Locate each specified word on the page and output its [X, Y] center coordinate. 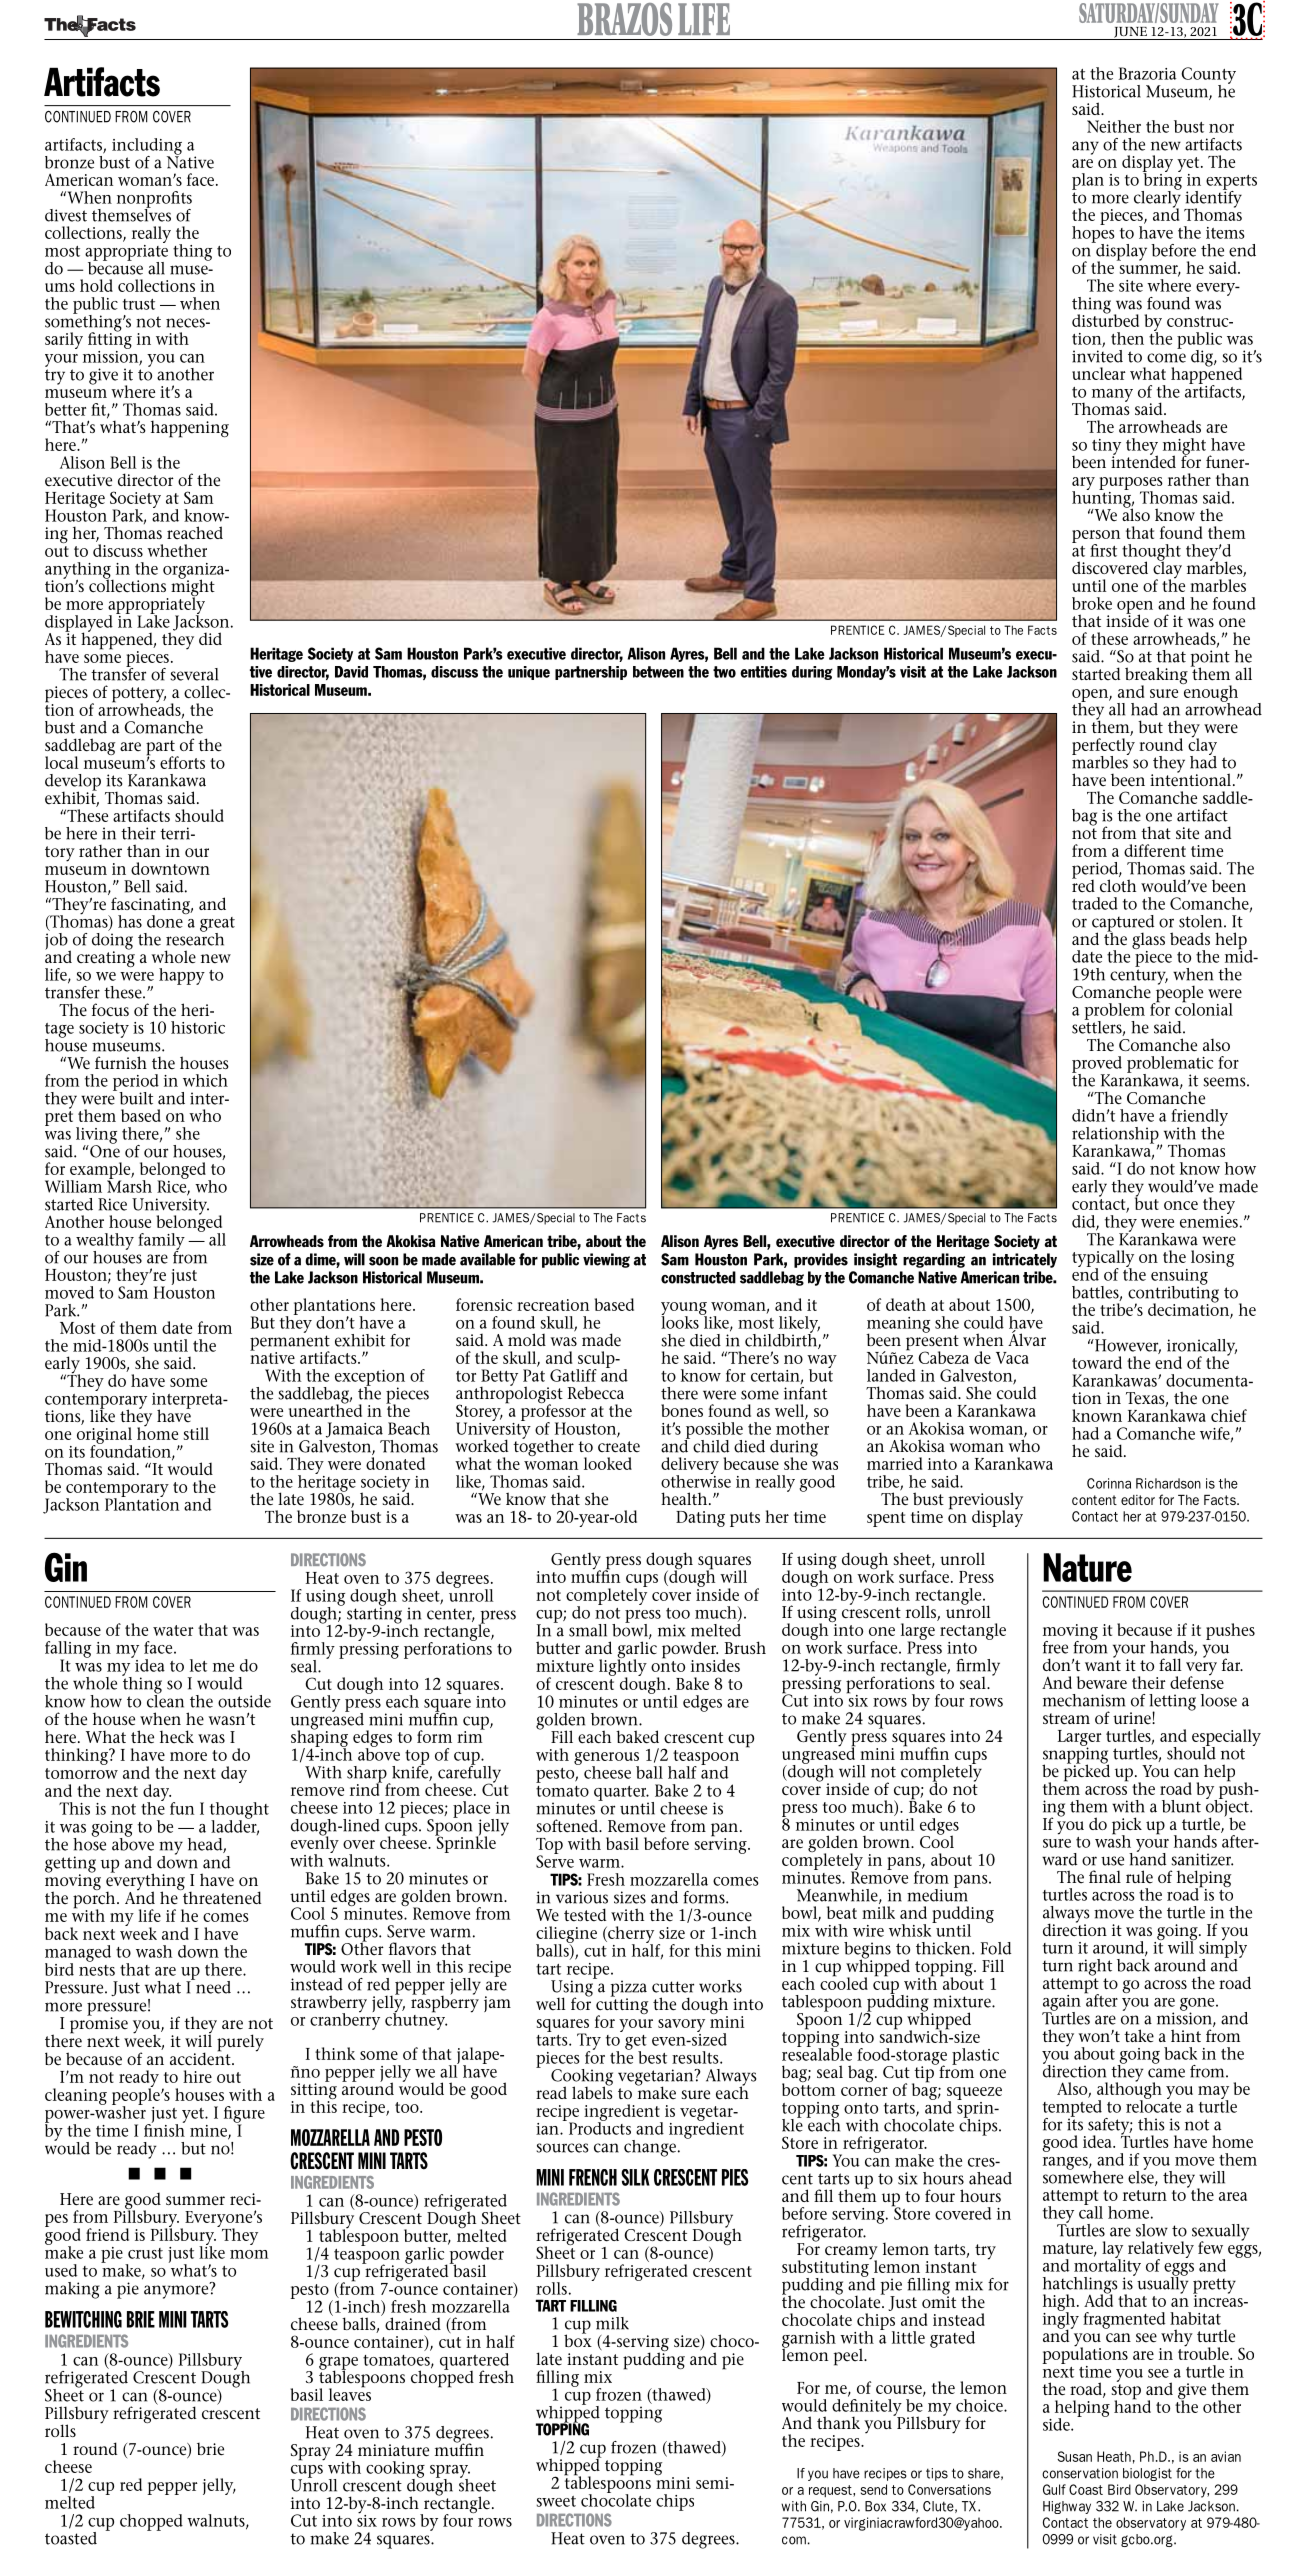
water [173, 1630]
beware [1102, 1682]
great [217, 925]
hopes [1093, 234]
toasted [71, 2538]
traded [1095, 903]
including [147, 147]
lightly [623, 1668]
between [658, 672]
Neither [1114, 126]
